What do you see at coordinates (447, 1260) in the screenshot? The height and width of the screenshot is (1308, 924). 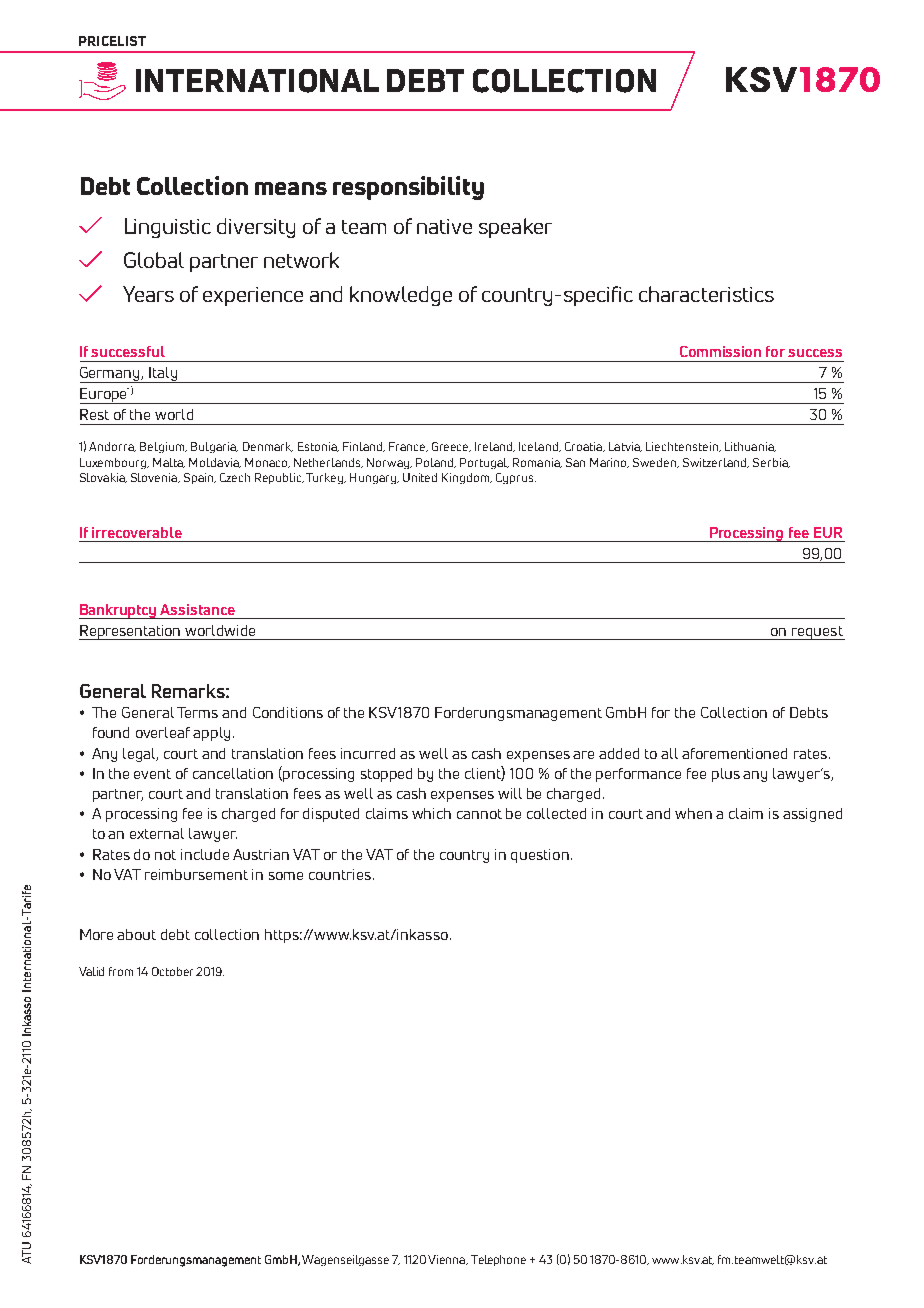 I see `Vienna` at bounding box center [447, 1260].
